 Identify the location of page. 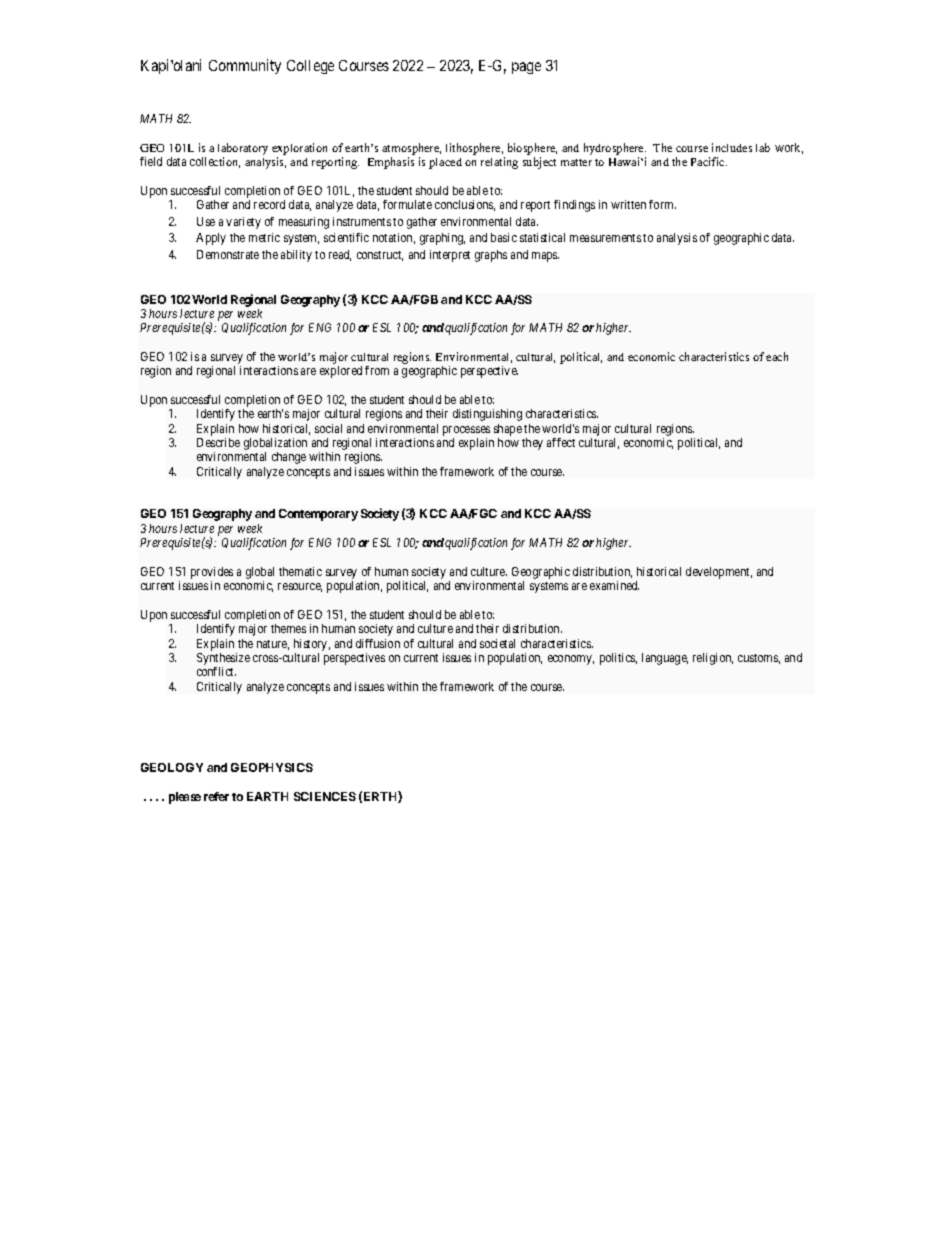
(526, 68).
